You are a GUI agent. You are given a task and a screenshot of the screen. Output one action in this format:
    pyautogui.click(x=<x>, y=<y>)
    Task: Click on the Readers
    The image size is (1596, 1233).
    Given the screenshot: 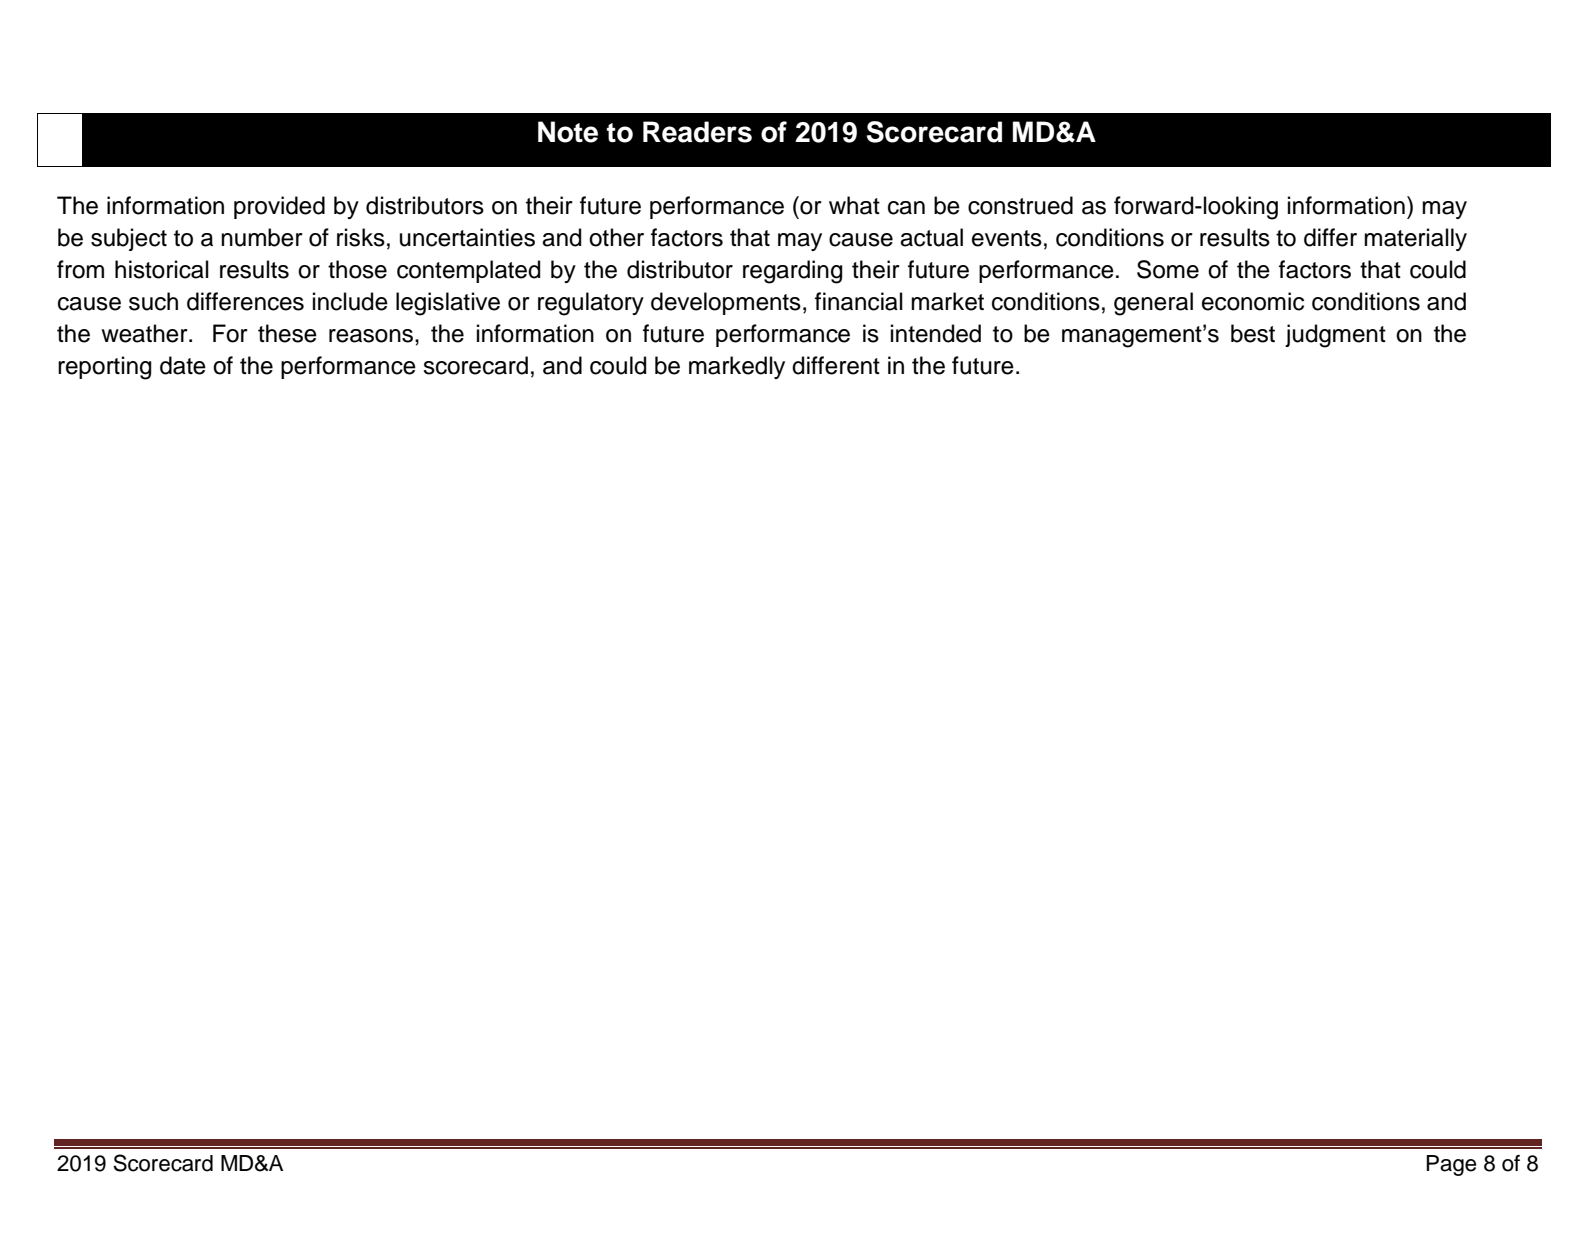 What is the action you would take?
    pyautogui.click(x=697, y=132)
